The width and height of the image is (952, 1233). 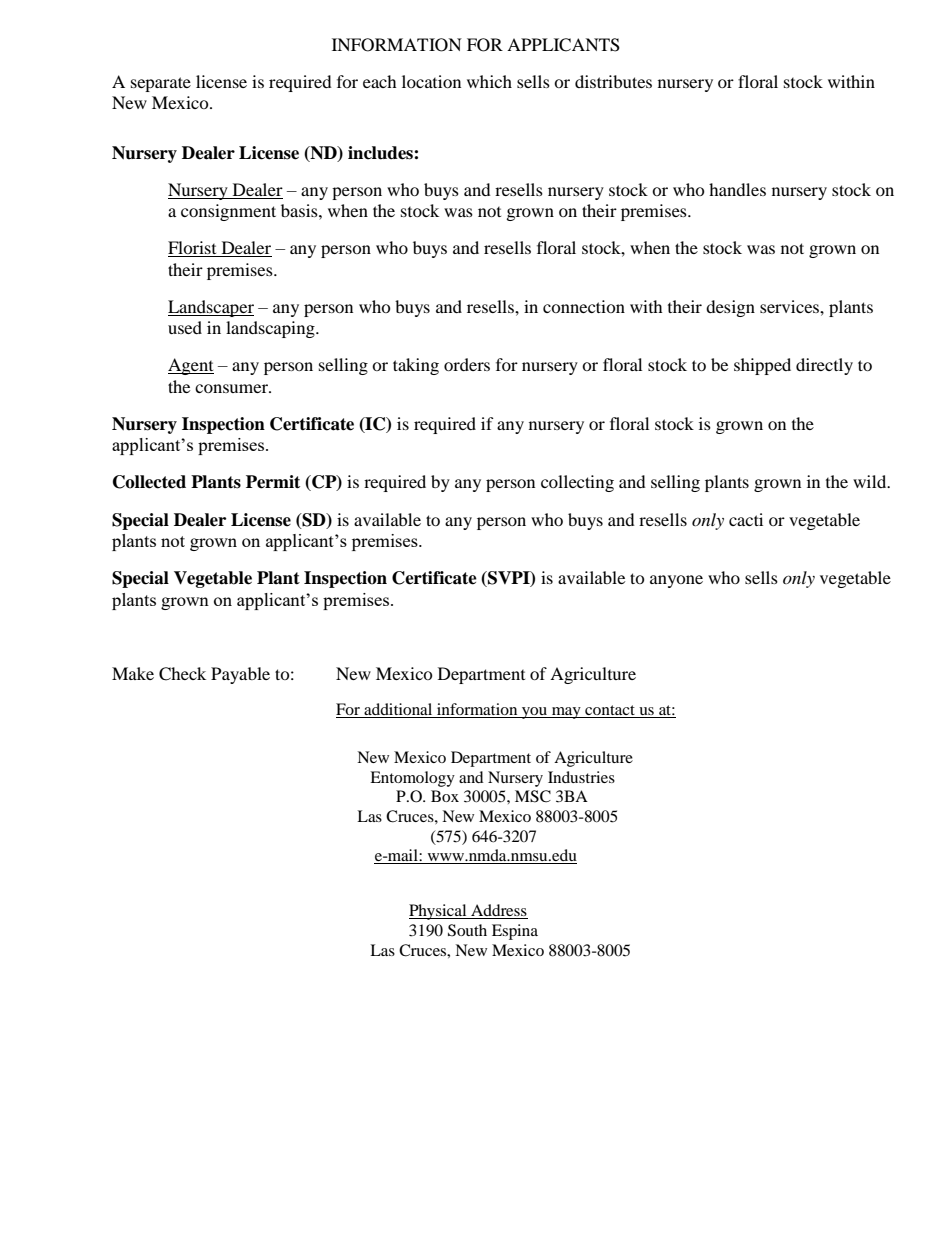 I want to click on separate, so click(x=161, y=84).
